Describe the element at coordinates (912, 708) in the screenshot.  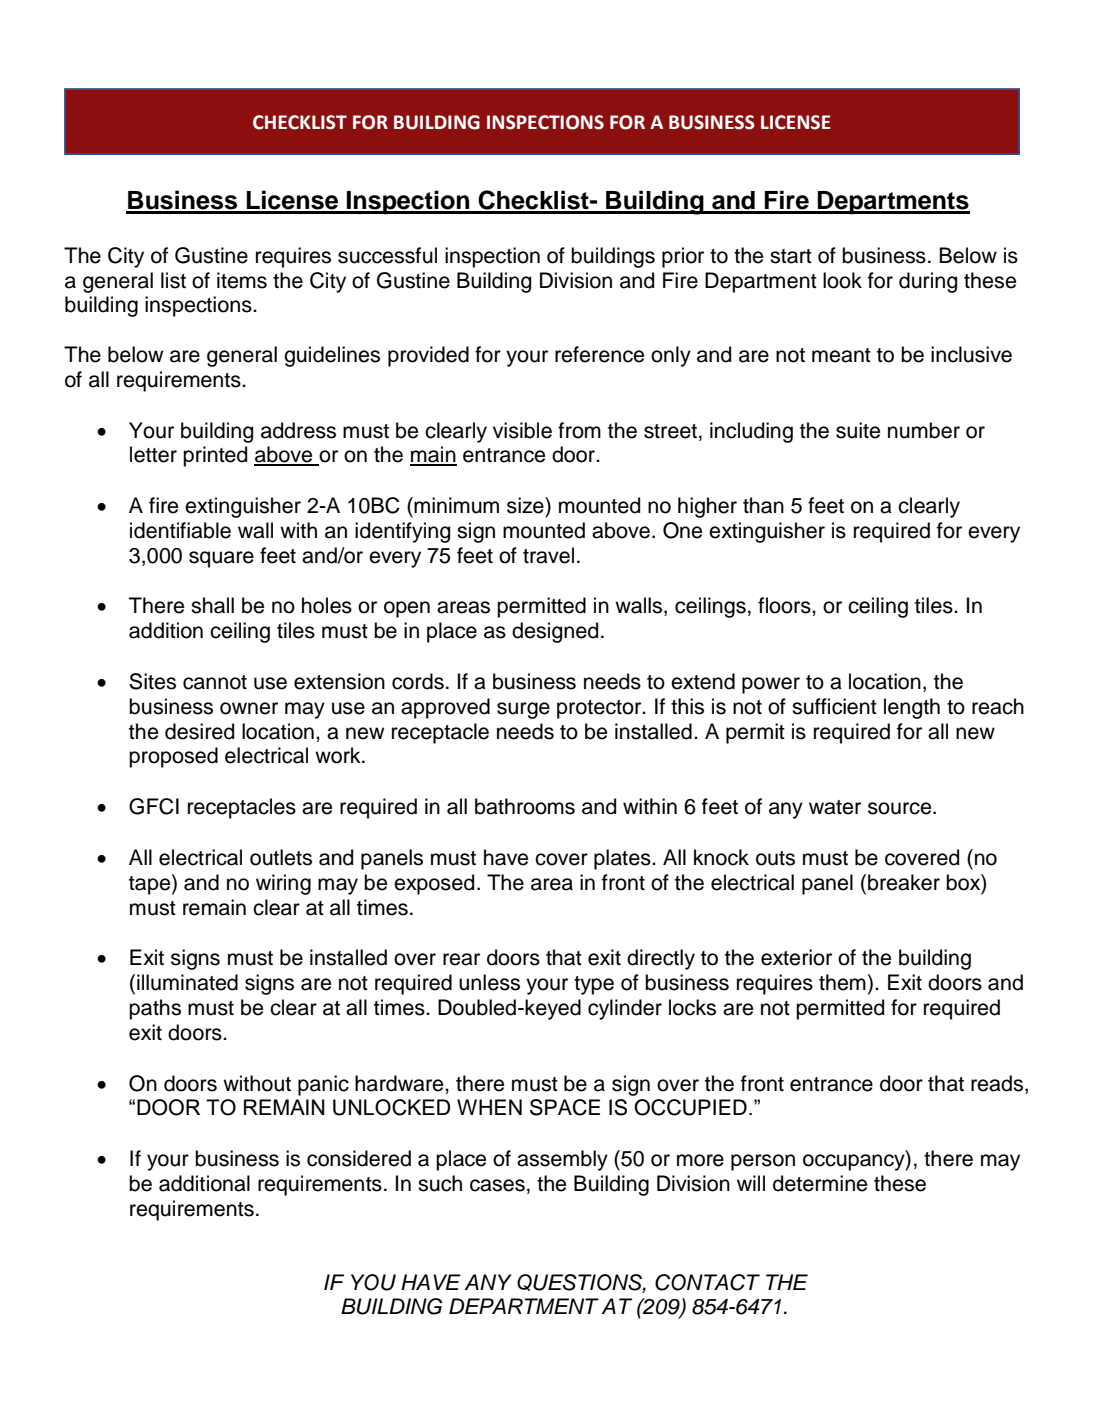
I see `length` at that location.
